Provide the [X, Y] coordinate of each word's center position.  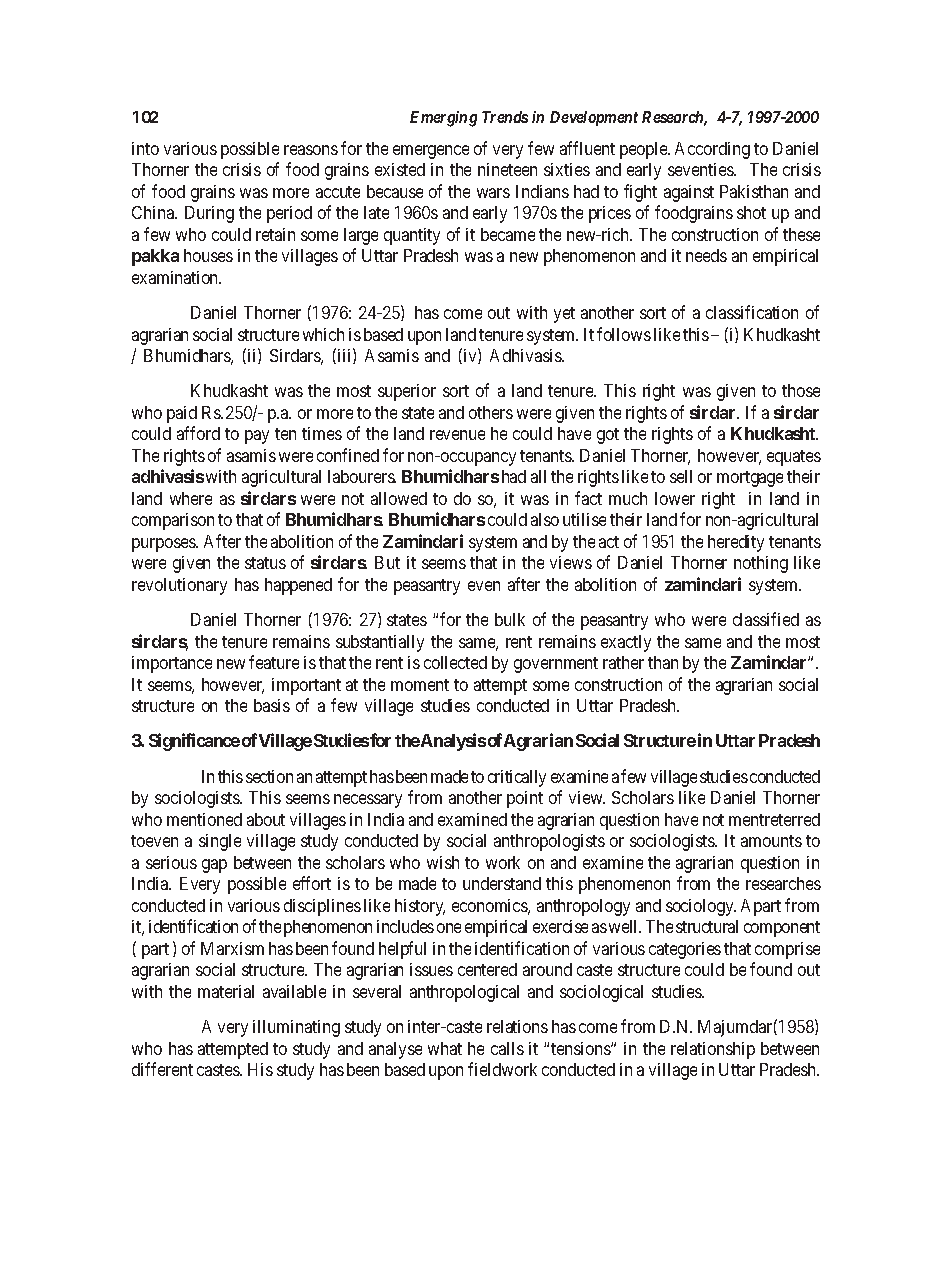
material [226, 991]
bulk [510, 619]
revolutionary [179, 586]
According [712, 150]
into [145, 148]
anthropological [464, 993]
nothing [761, 564]
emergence [431, 152]
